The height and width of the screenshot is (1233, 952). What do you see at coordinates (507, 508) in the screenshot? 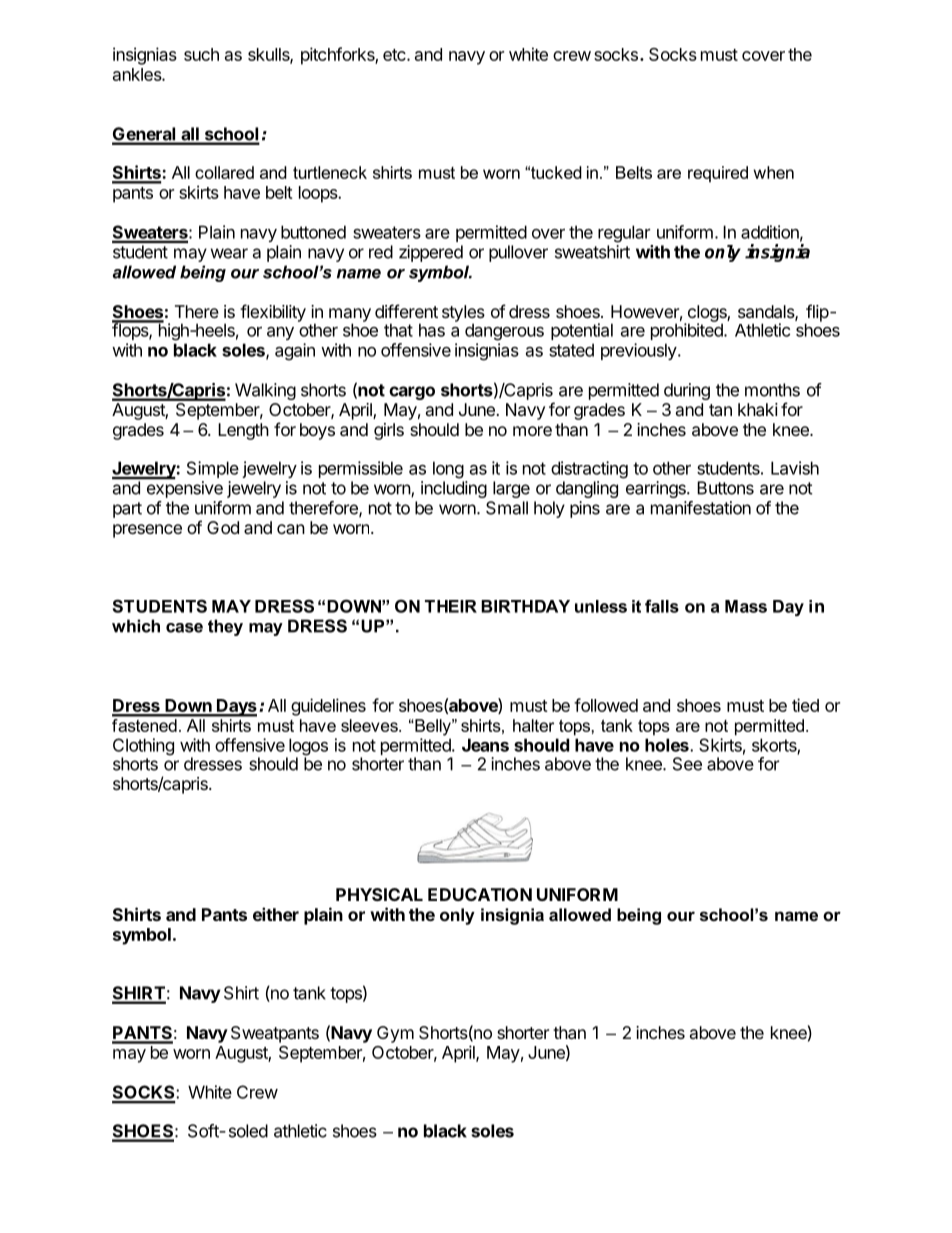
I see `Small` at bounding box center [507, 508].
